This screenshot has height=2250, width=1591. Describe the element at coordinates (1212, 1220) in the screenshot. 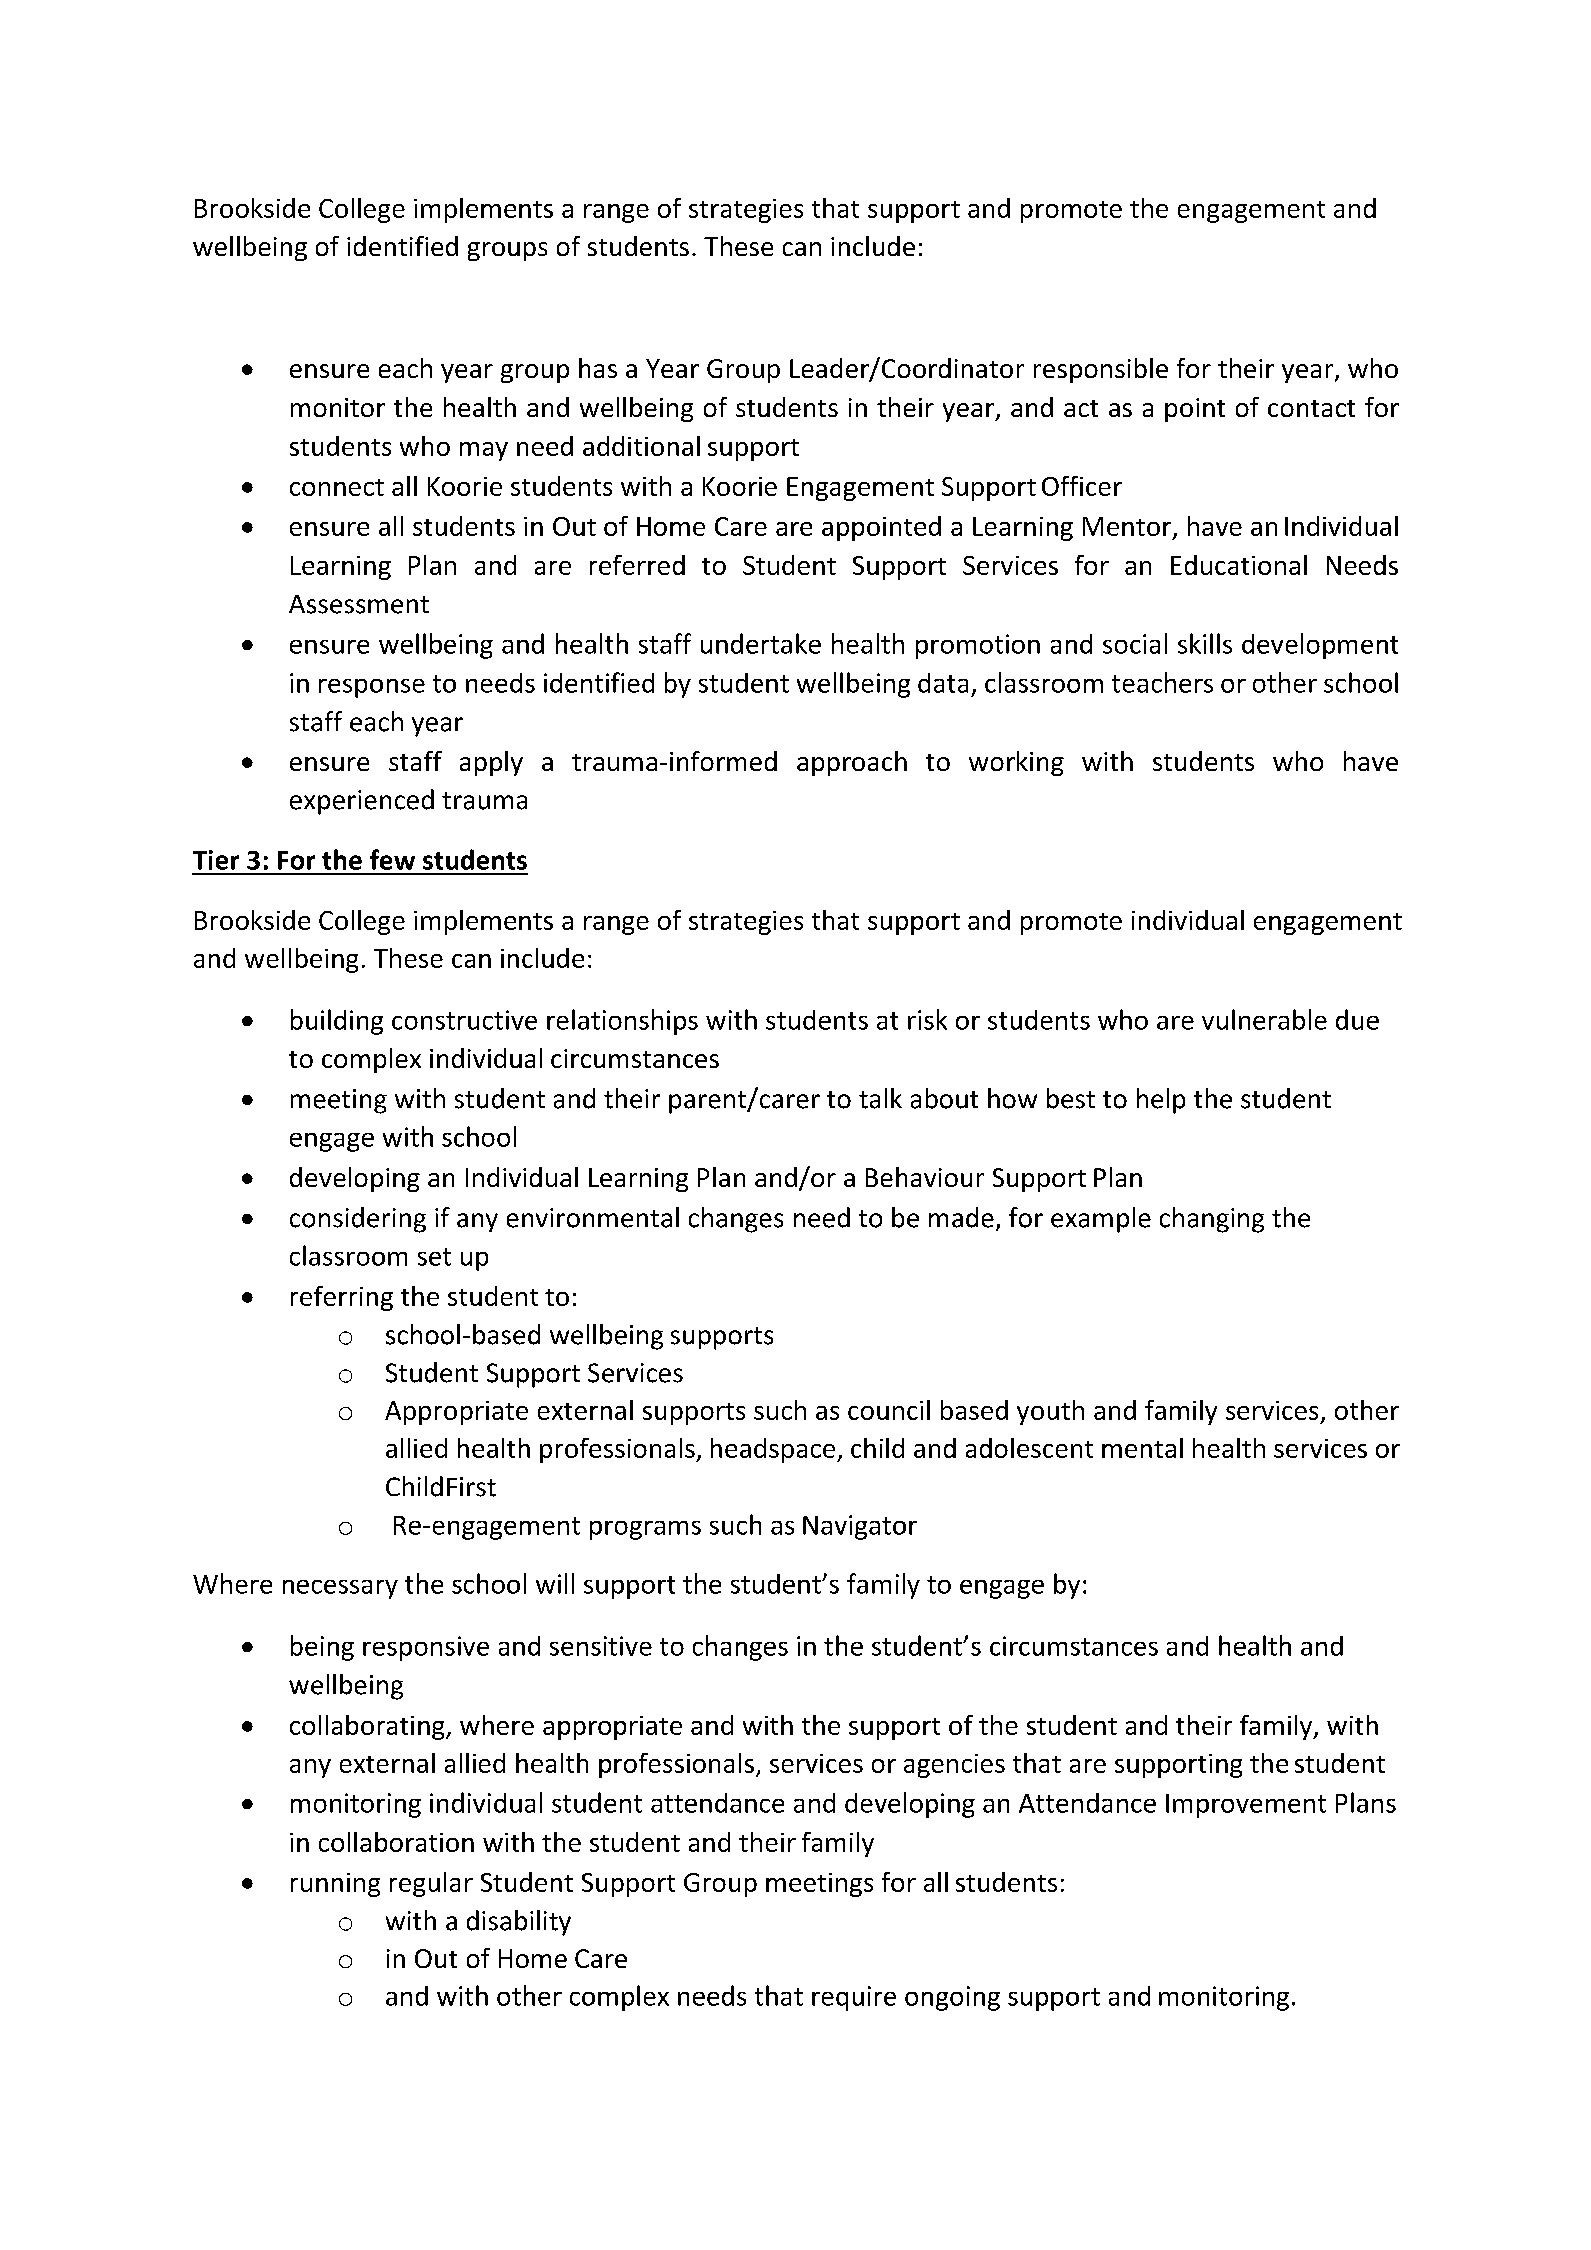

I see `changing` at that location.
